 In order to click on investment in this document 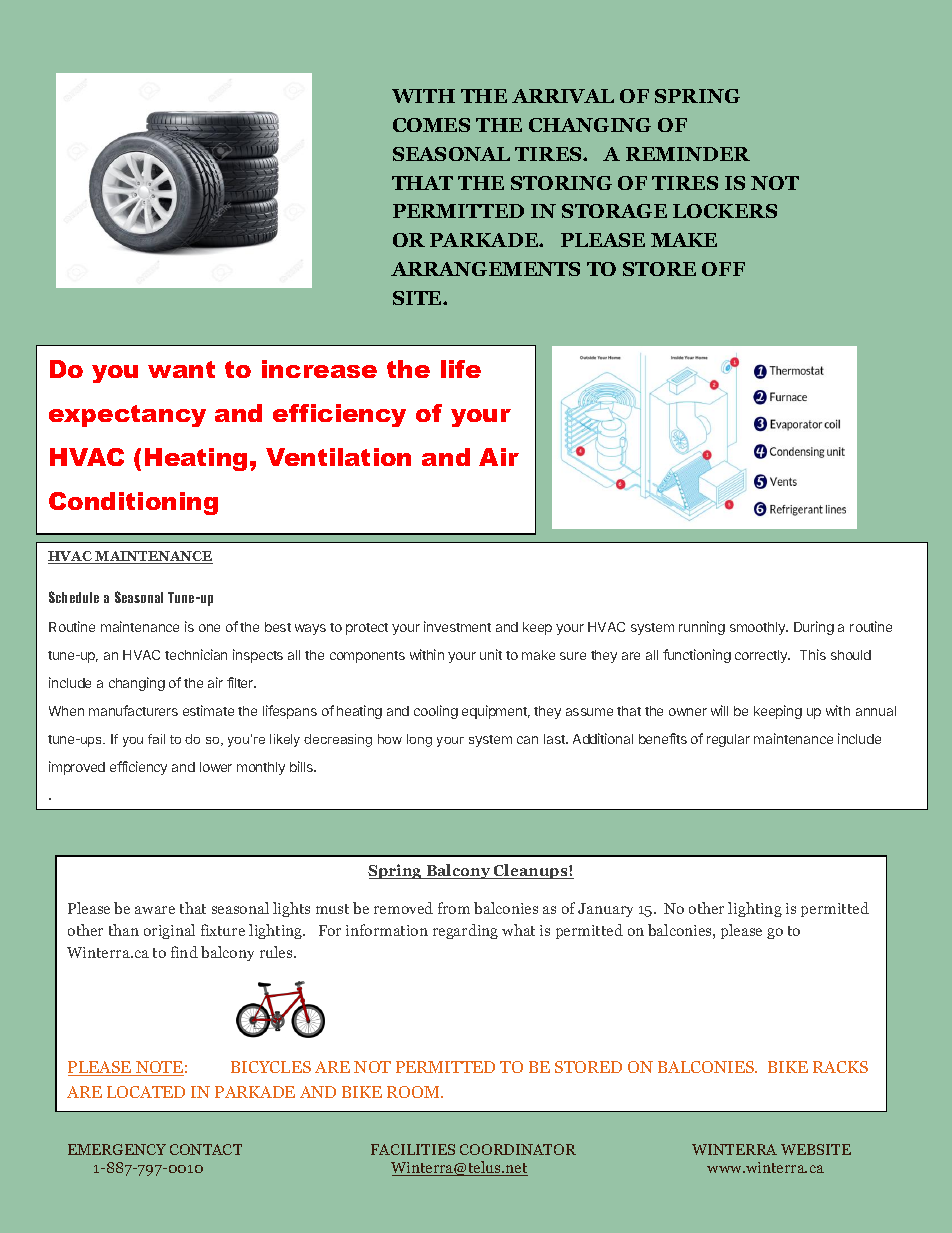, I will do `click(457, 626)`.
